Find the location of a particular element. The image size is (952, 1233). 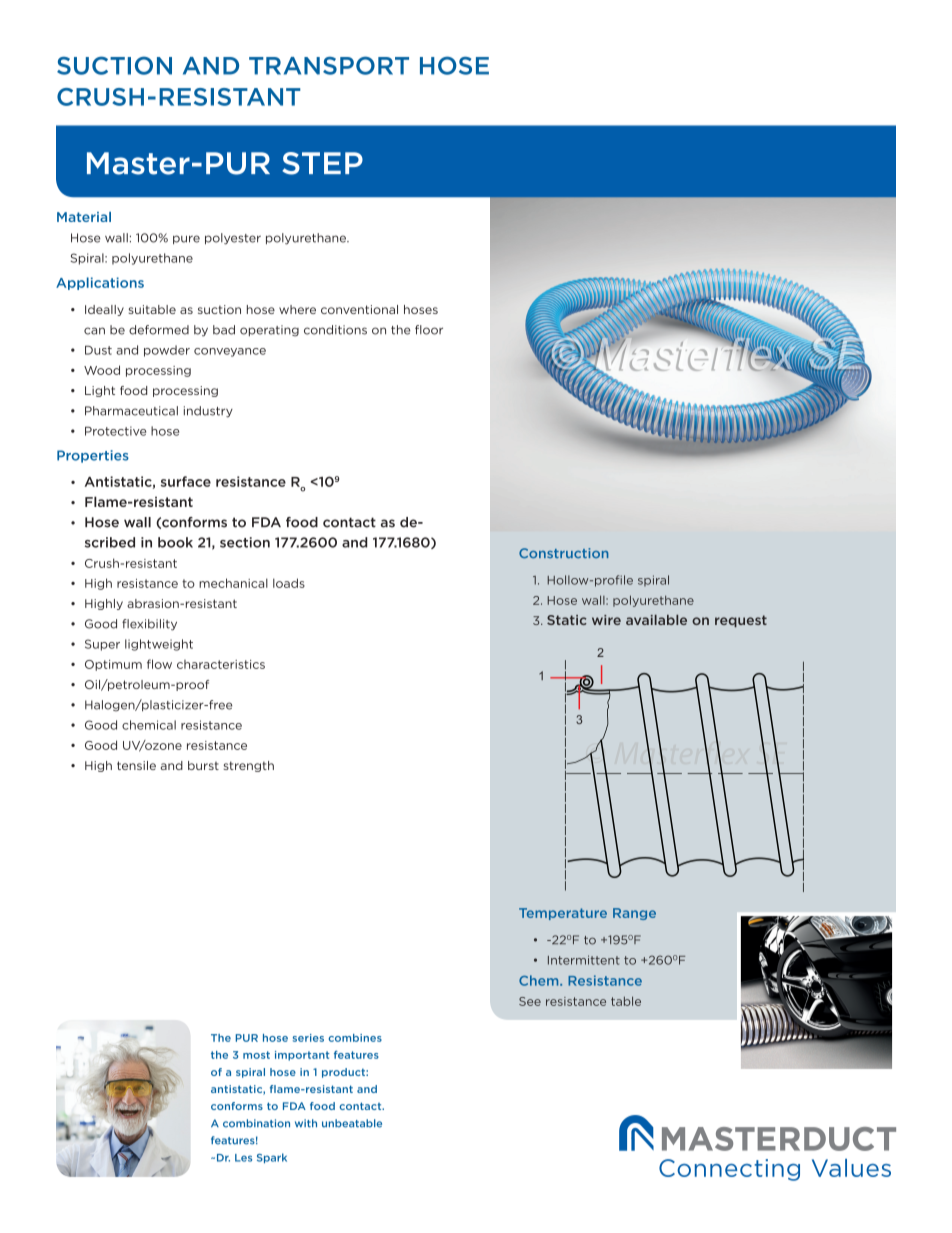

loads is located at coordinates (289, 583).
